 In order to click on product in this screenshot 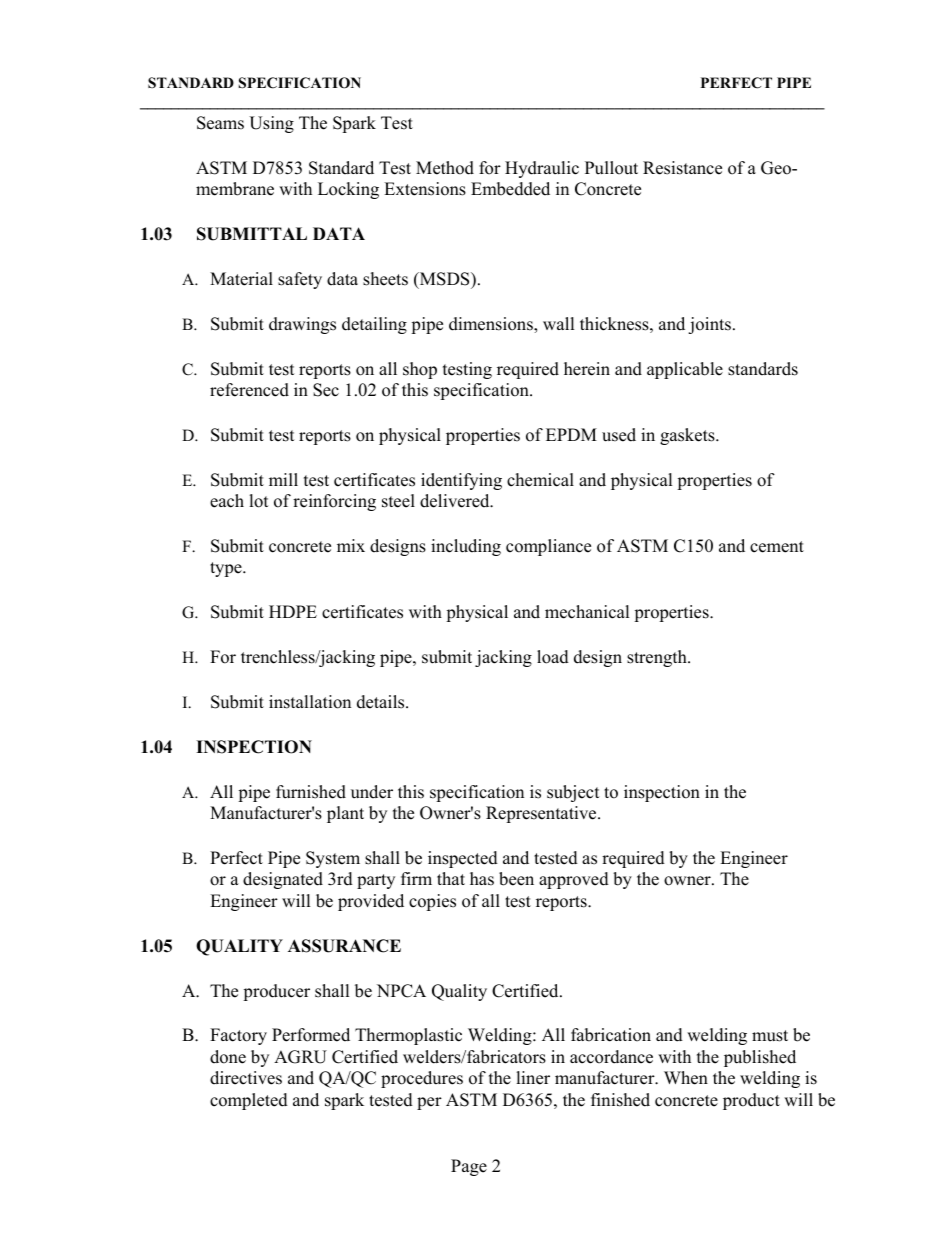, I will do `click(751, 1101)`.
